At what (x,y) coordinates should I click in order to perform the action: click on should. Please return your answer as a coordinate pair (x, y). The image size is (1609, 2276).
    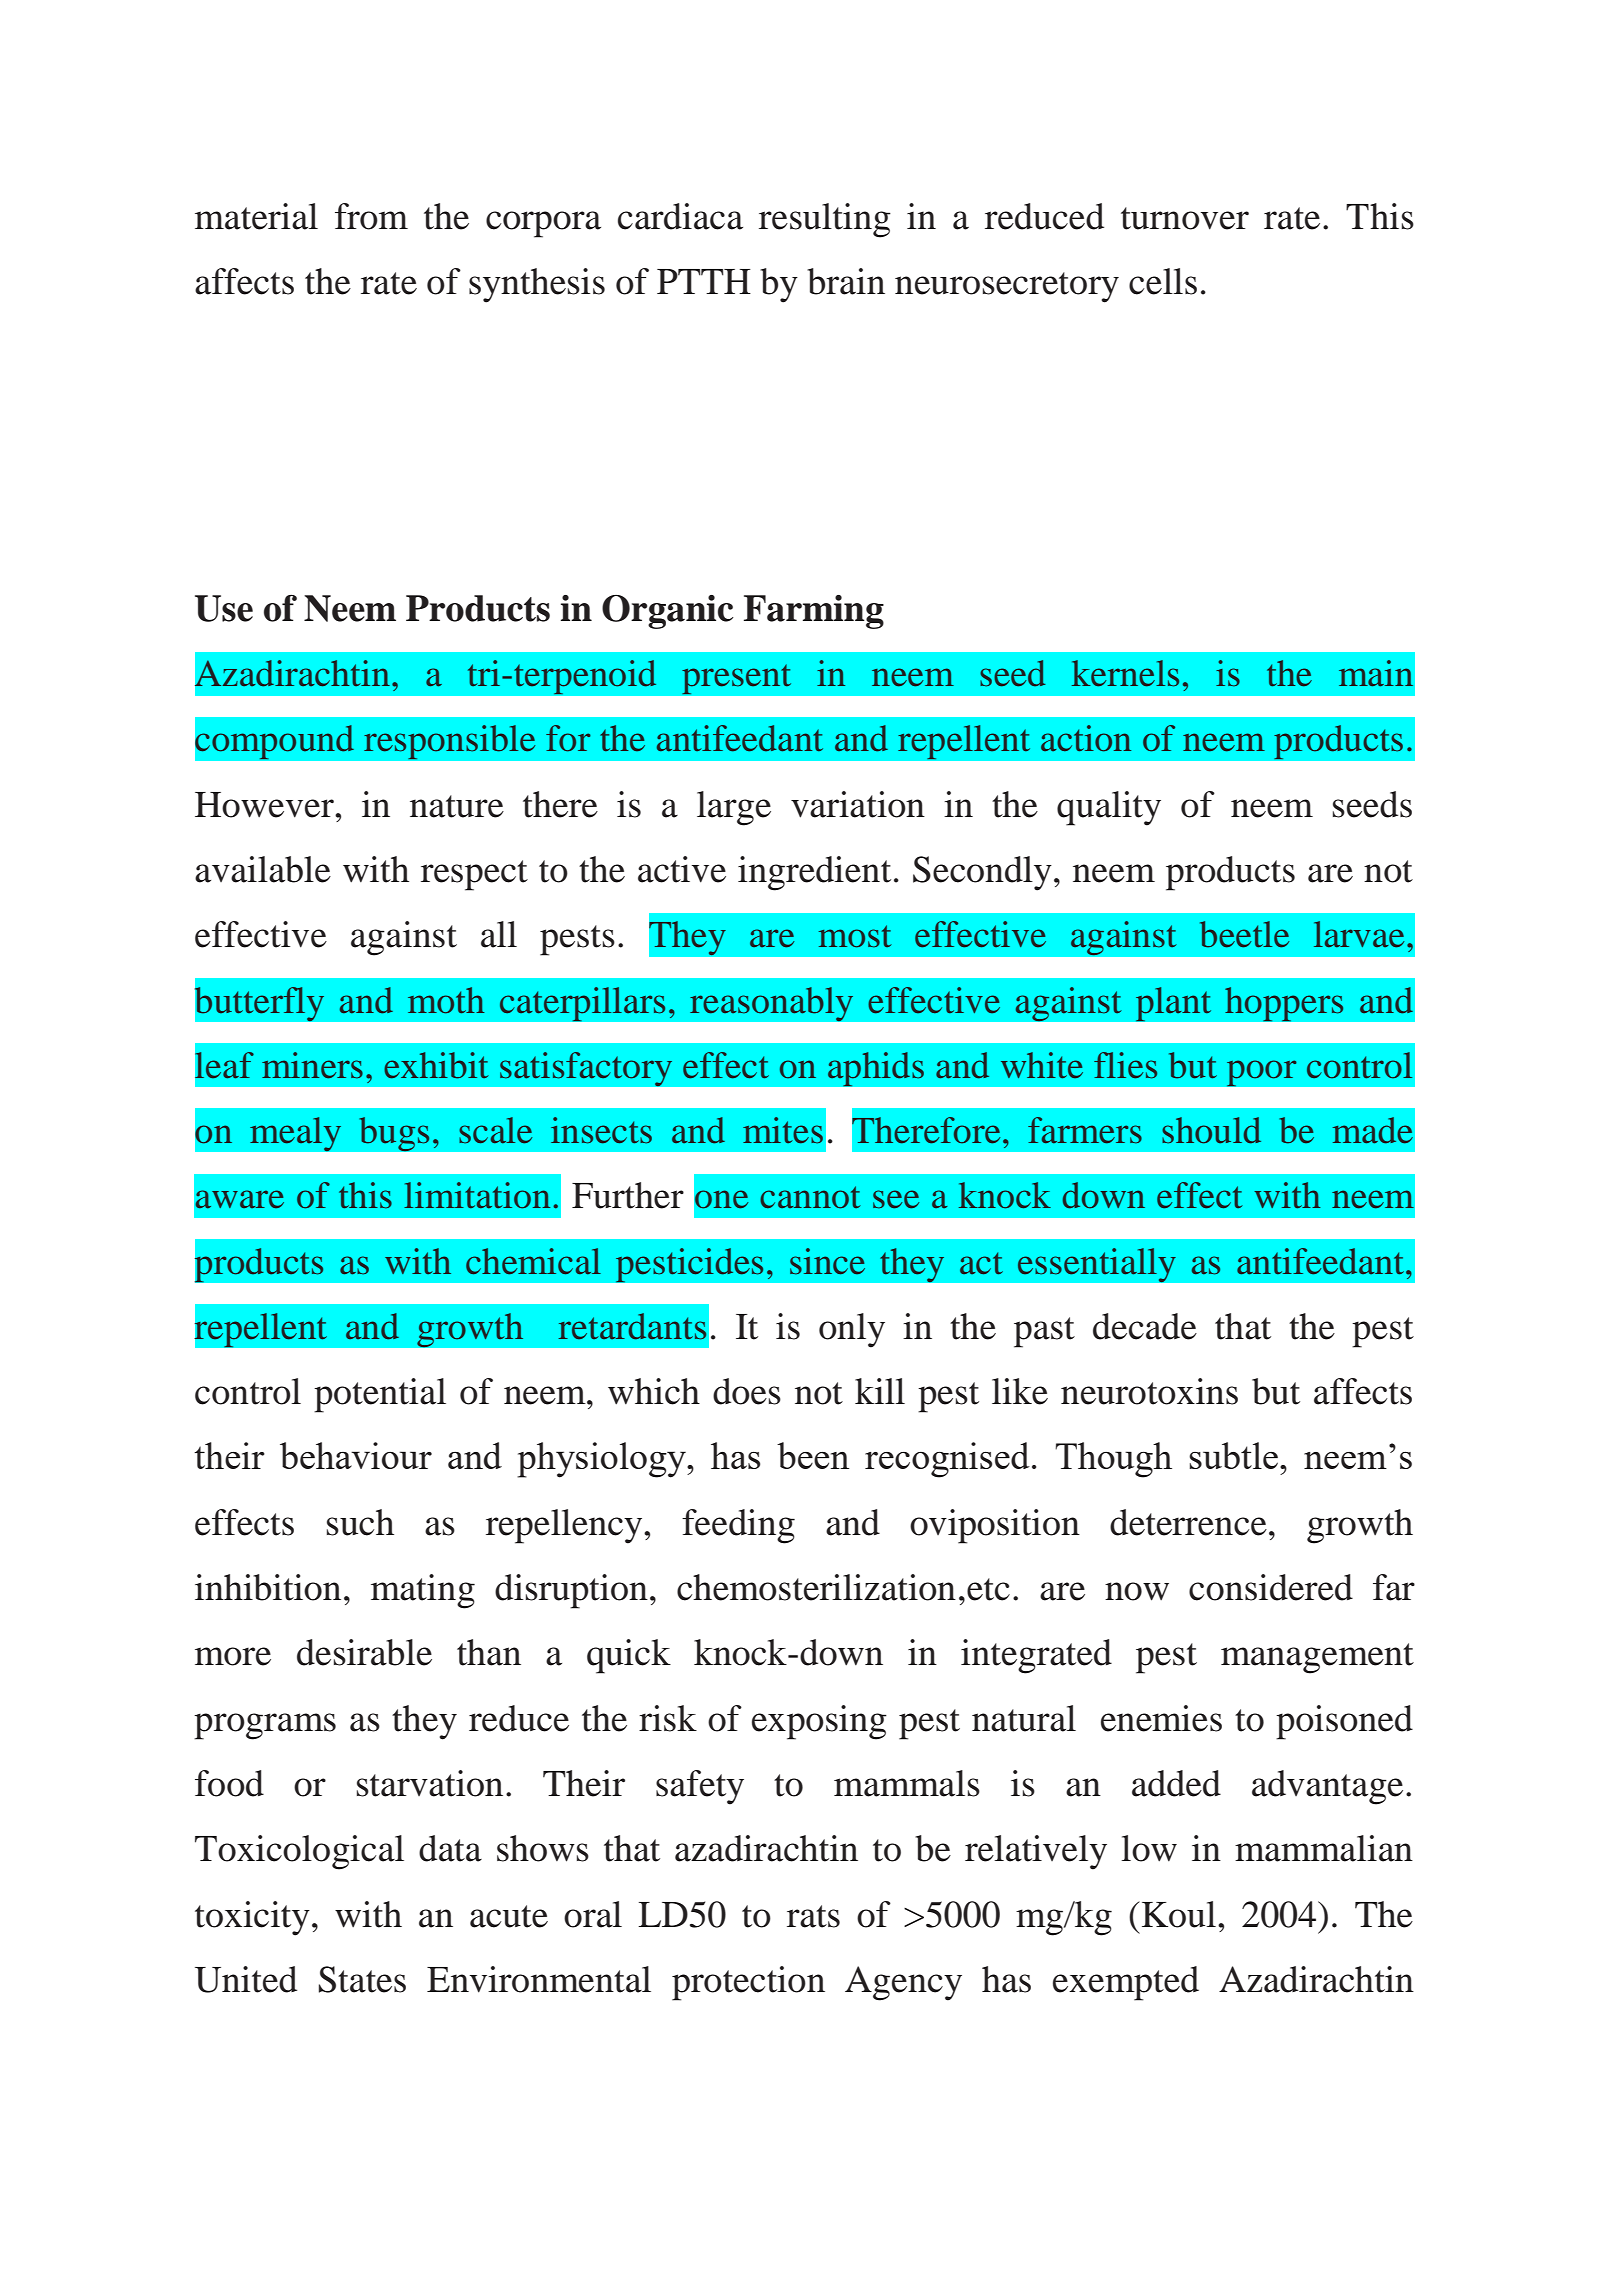
    Looking at the image, I should click on (1211, 1130).
